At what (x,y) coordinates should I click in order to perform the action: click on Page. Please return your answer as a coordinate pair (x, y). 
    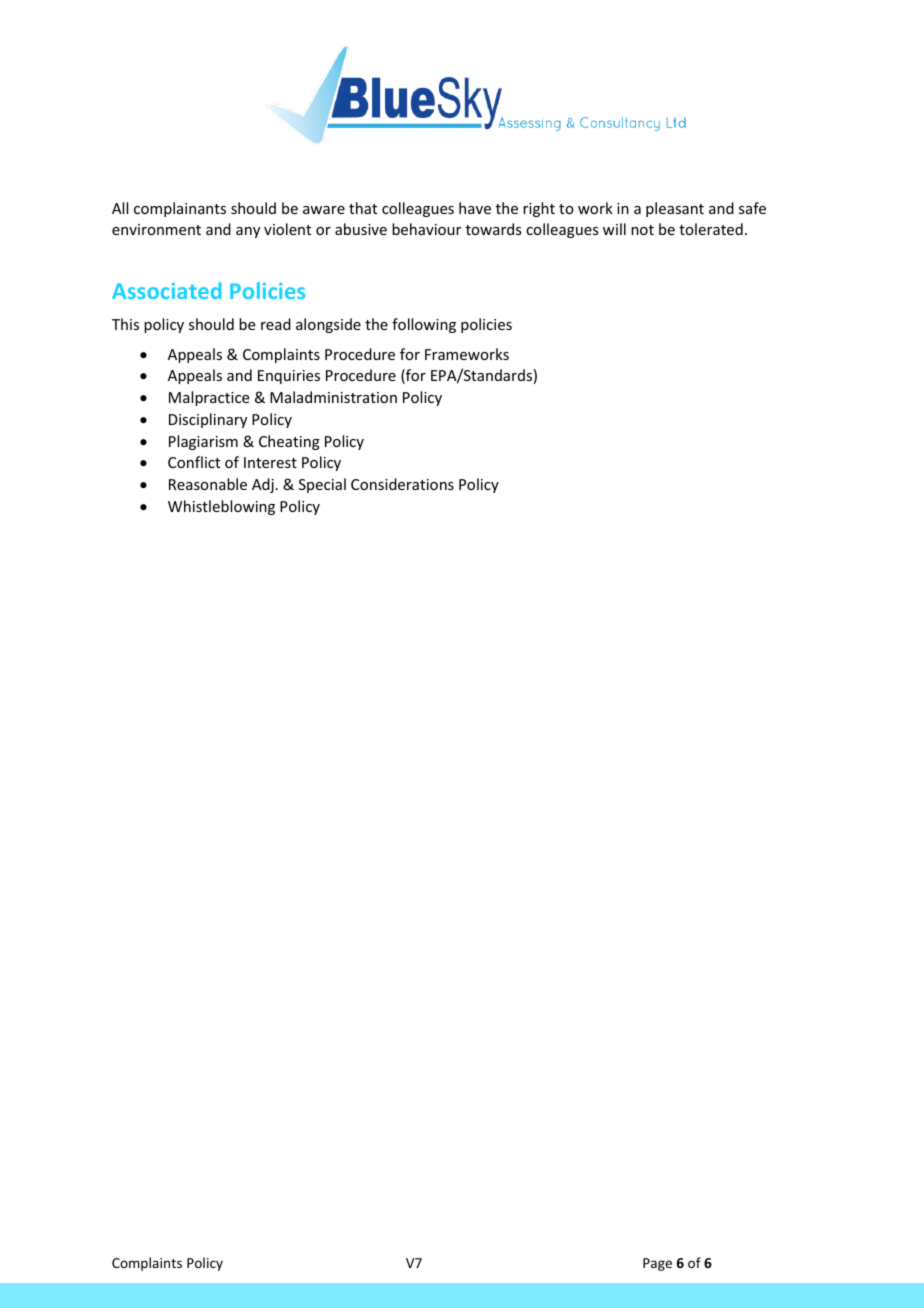
    Looking at the image, I should click on (657, 1264).
